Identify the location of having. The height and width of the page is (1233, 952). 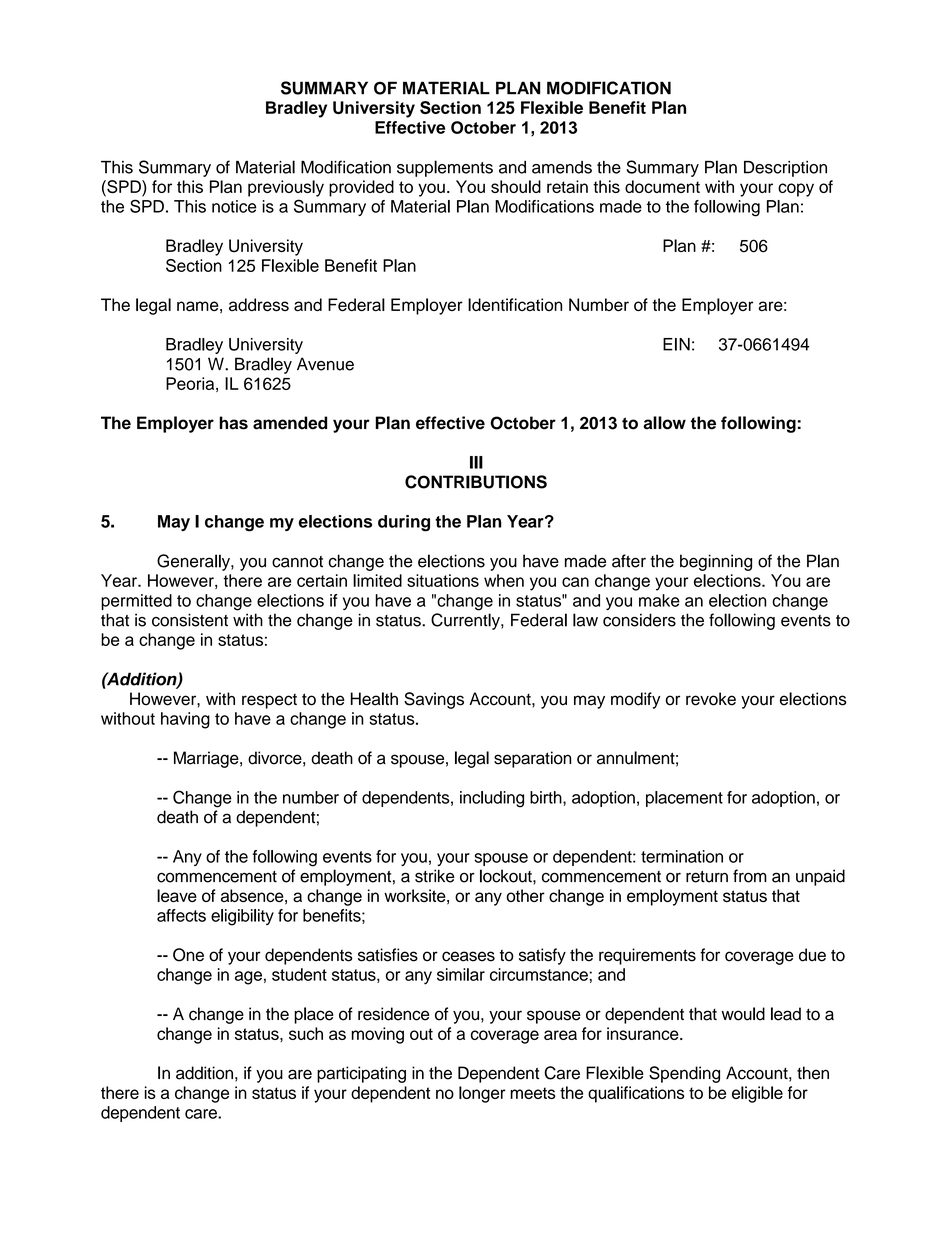
(185, 720).
